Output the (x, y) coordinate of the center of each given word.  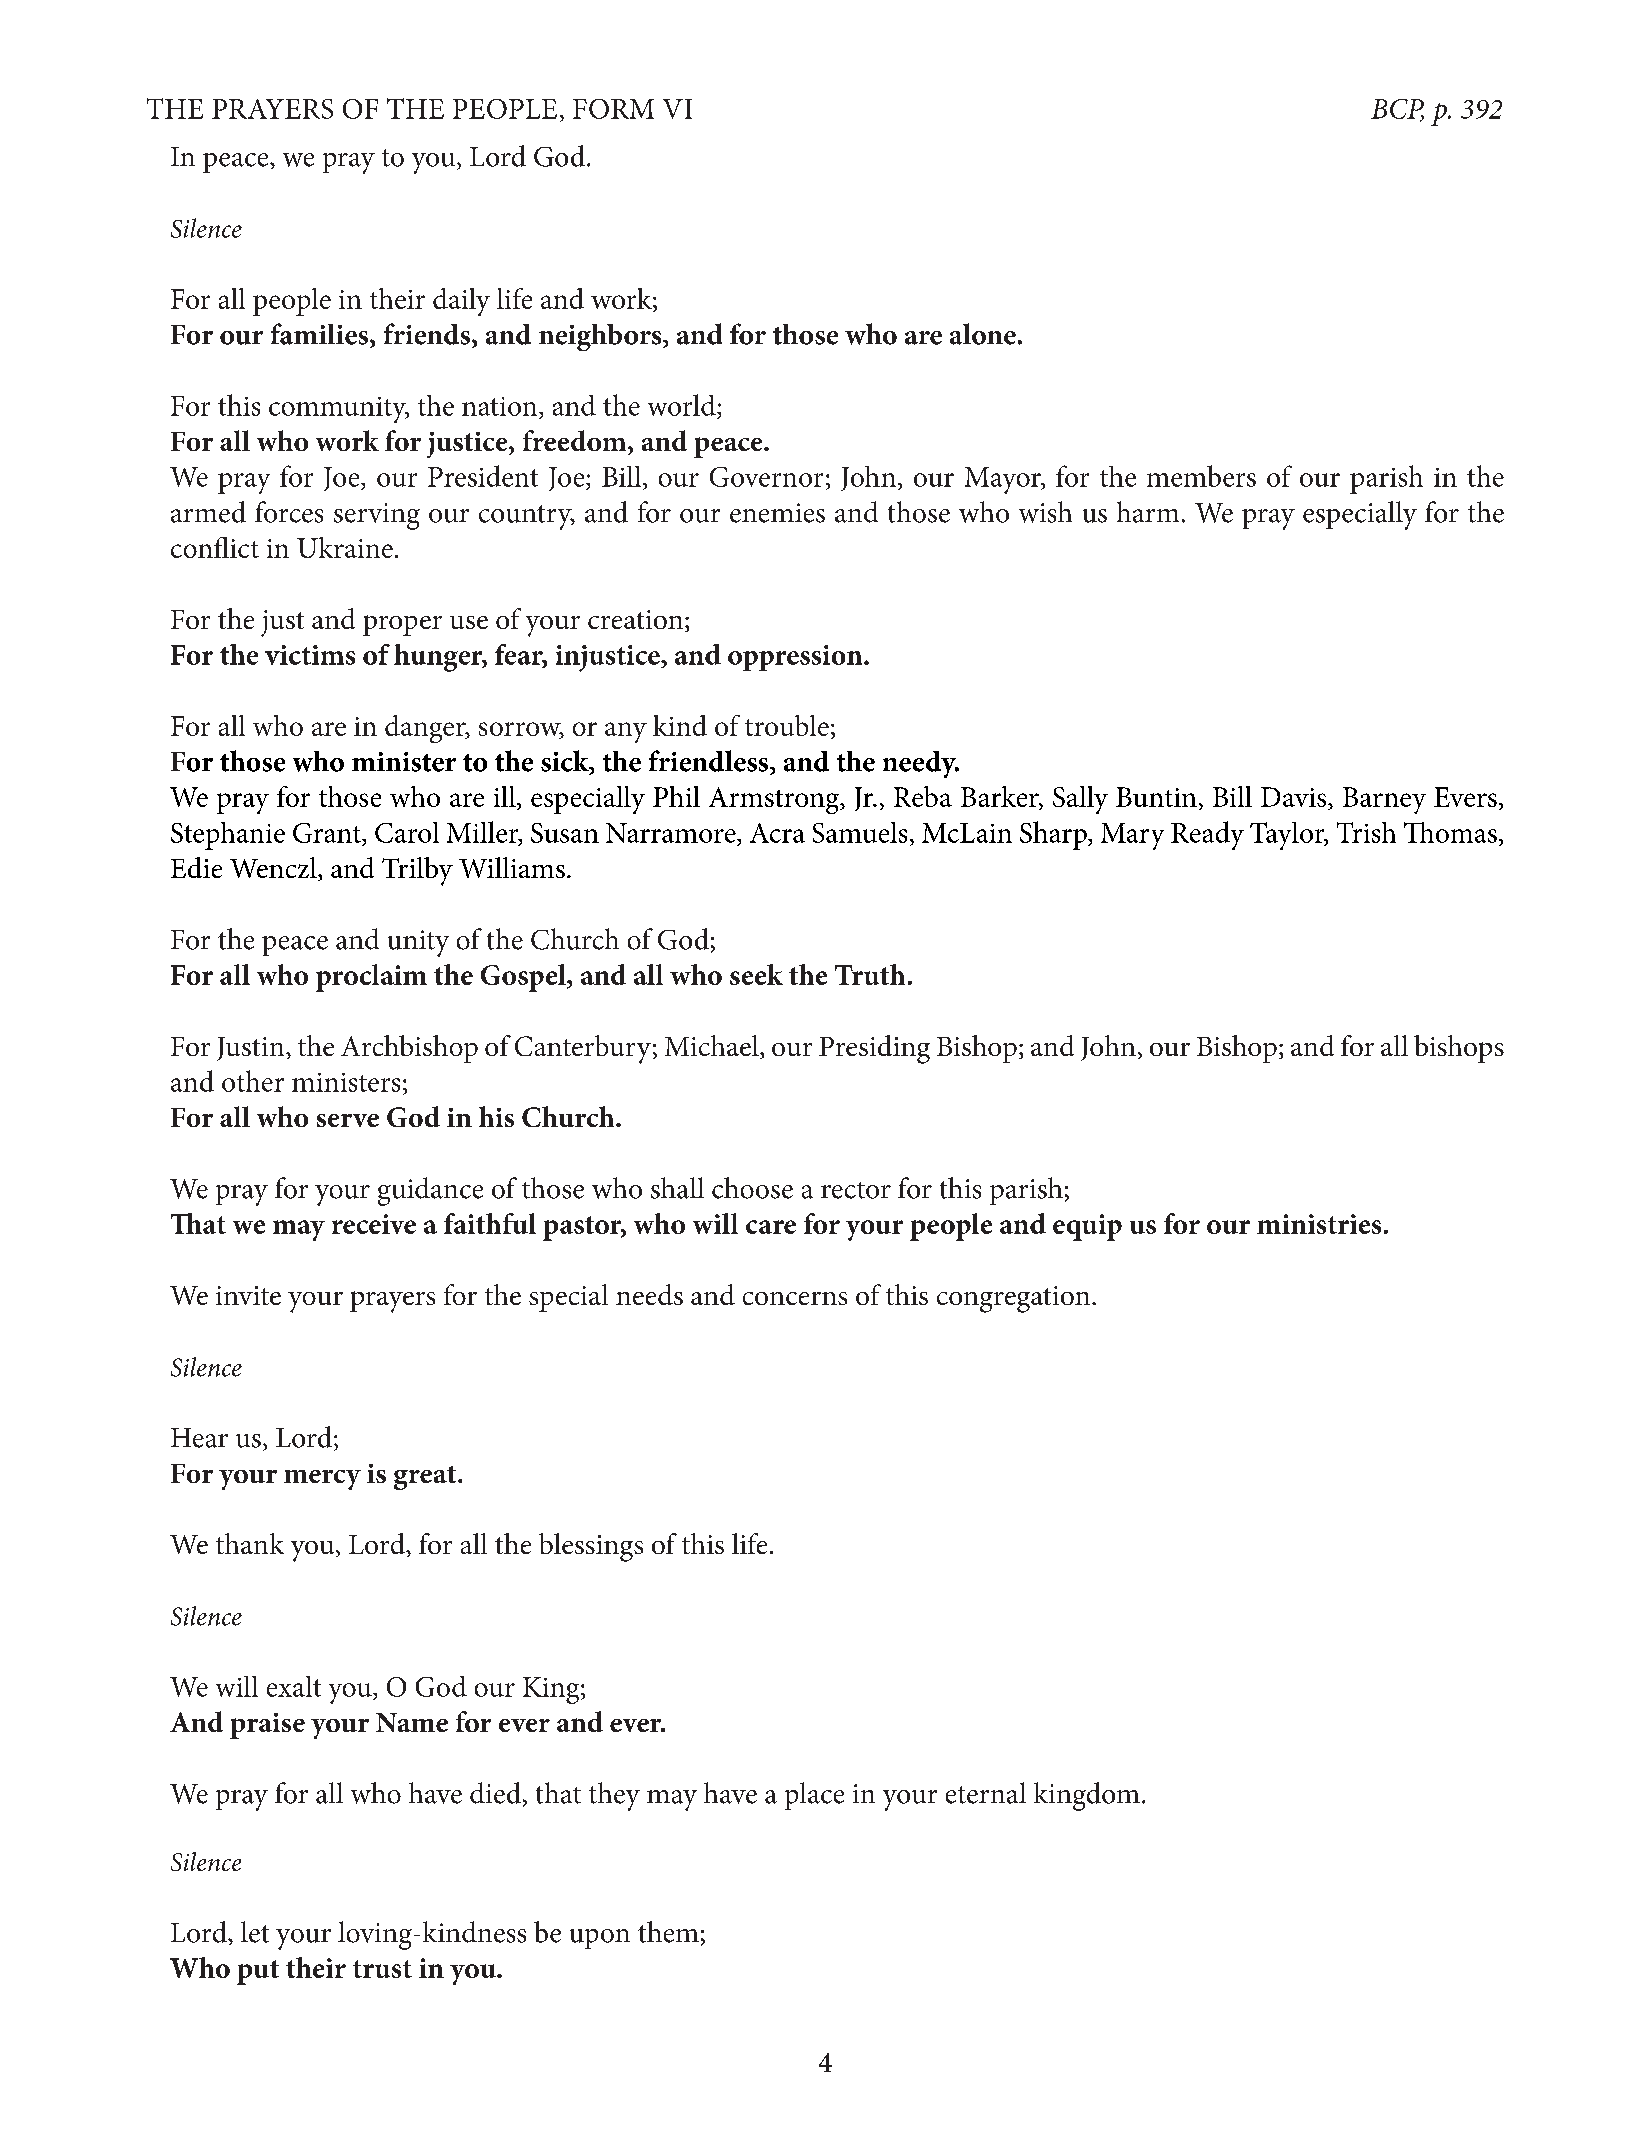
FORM (613, 109)
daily (461, 302)
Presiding (874, 1049)
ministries (1319, 1224)
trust (382, 1969)
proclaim (371, 978)
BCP (1397, 110)
